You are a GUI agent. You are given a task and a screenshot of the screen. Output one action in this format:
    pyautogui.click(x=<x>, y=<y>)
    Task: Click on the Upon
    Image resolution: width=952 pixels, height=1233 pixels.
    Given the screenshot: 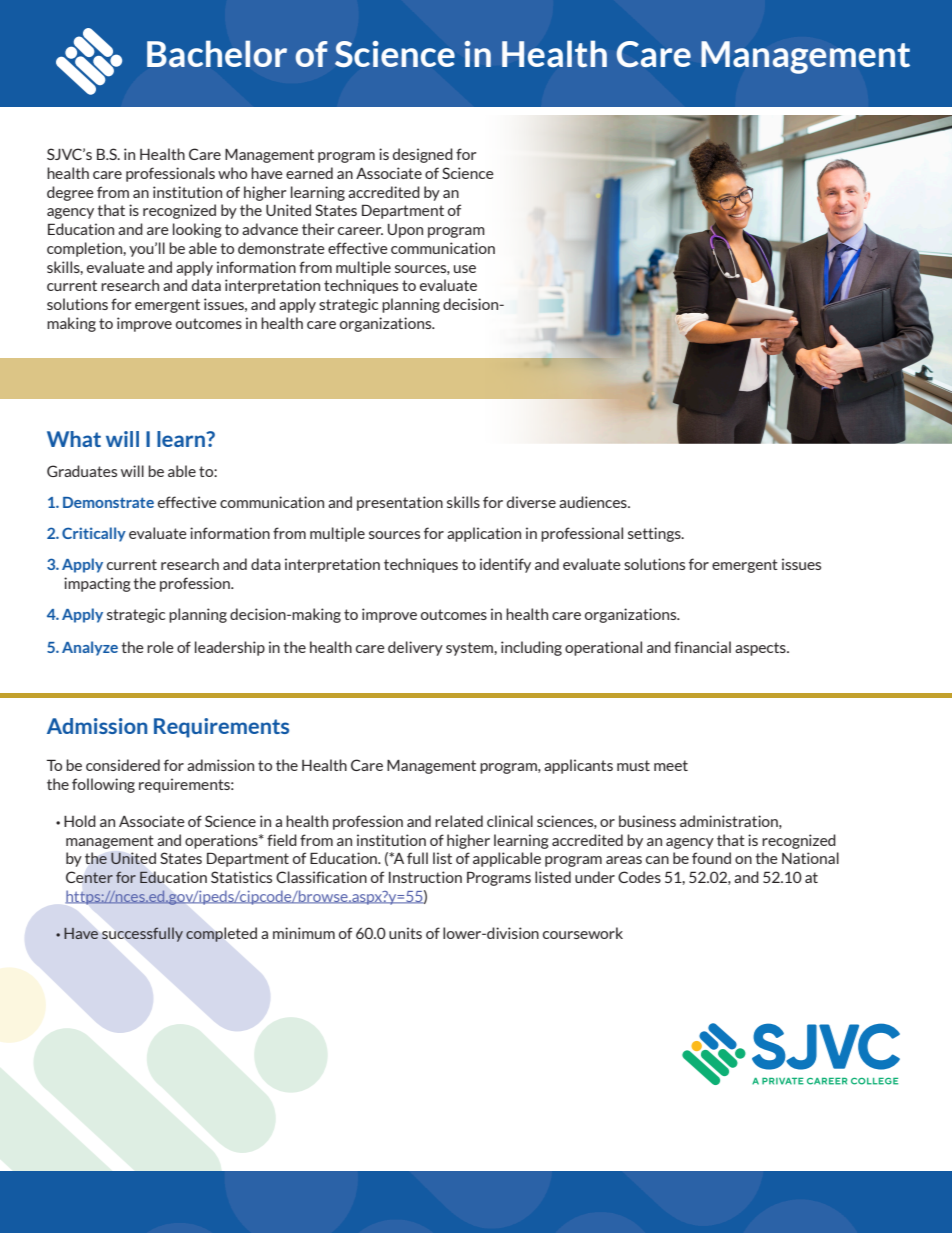 What is the action you would take?
    pyautogui.click(x=405, y=231)
